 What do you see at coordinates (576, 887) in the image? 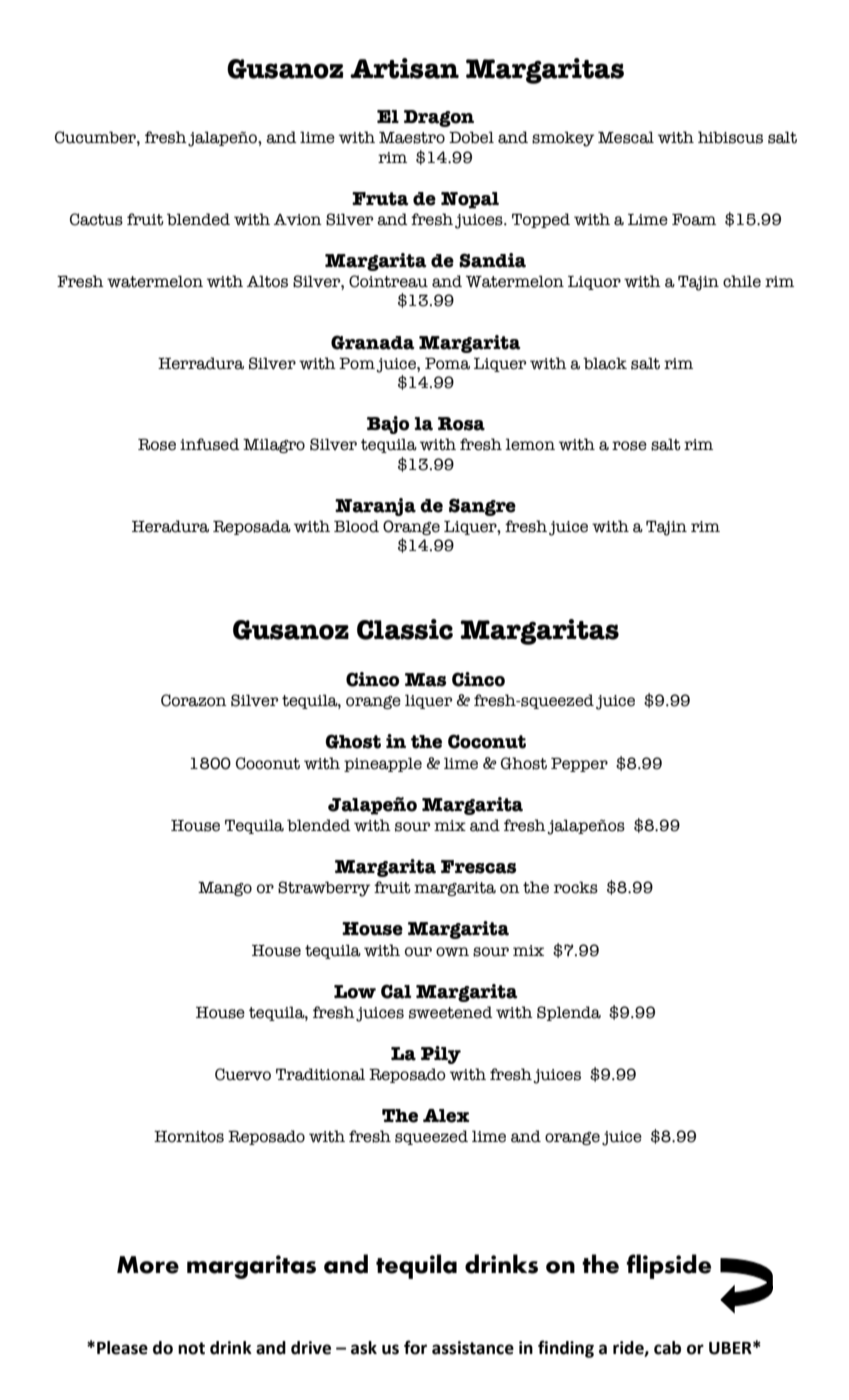
I see `rocks` at bounding box center [576, 887].
